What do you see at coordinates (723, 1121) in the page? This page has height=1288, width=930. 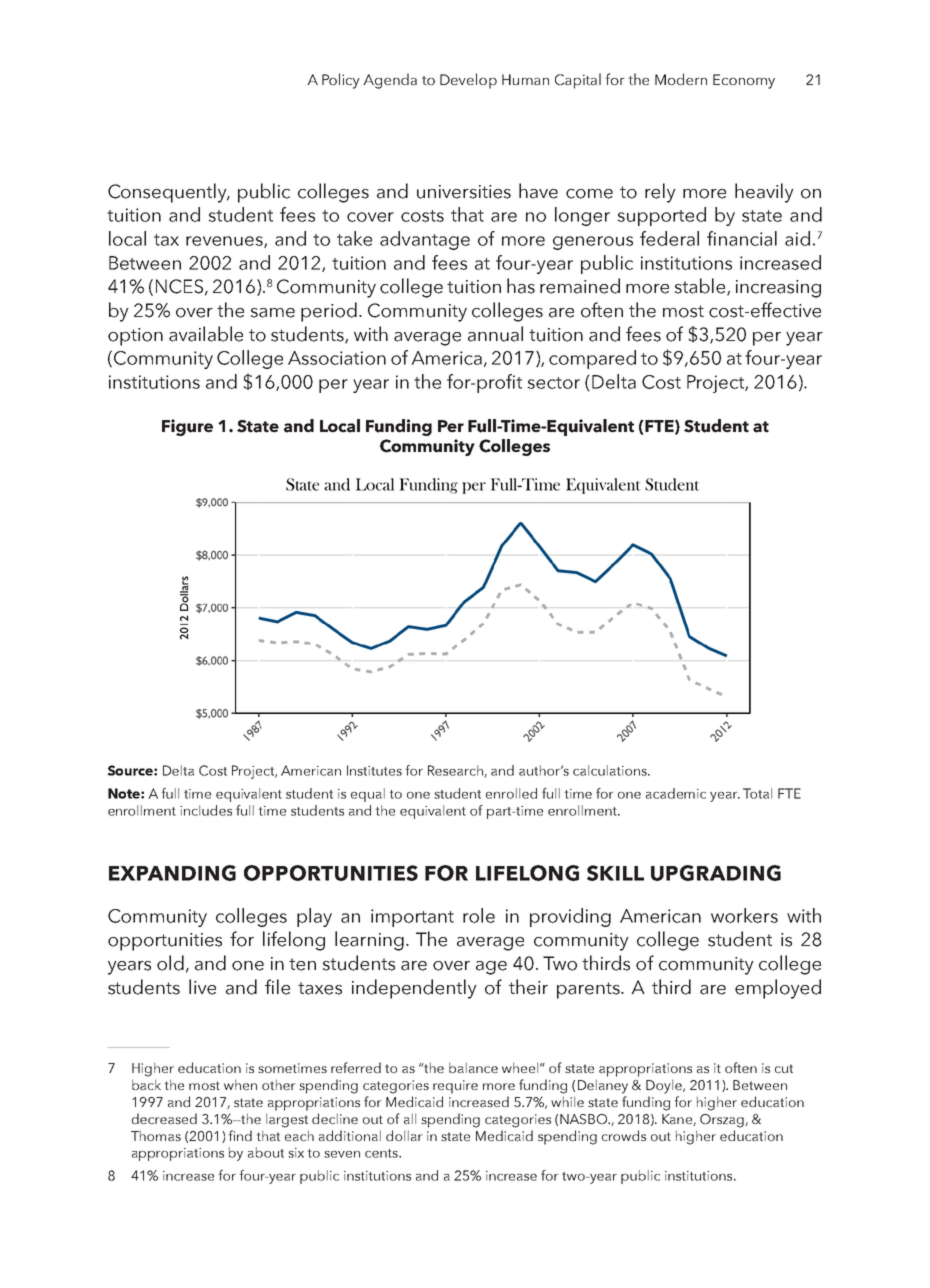 I see `Orszag` at bounding box center [723, 1121].
